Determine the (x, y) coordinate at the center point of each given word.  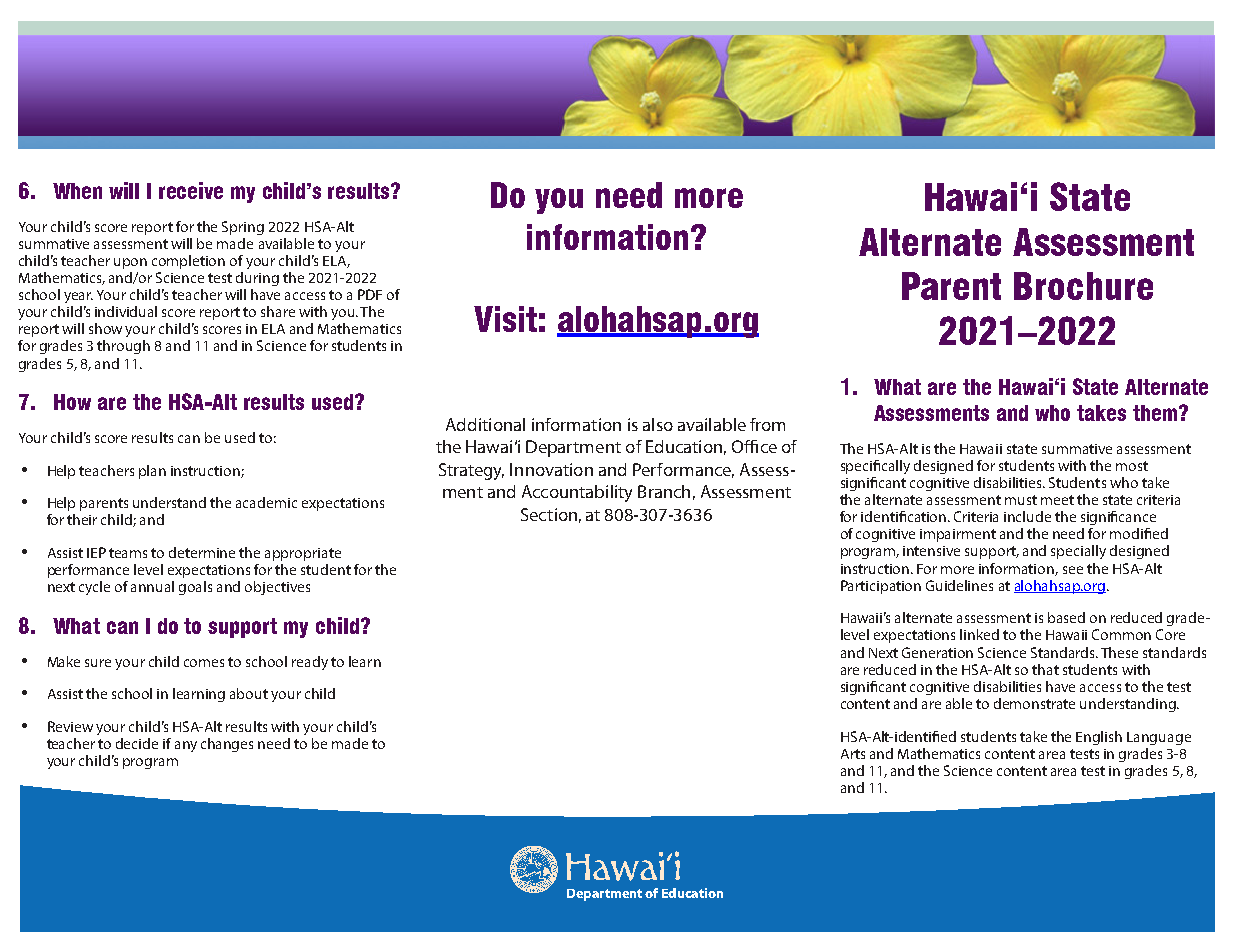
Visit (505, 319)
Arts (853, 754)
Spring (243, 228)
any (186, 746)
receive (191, 190)
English (1099, 738)
